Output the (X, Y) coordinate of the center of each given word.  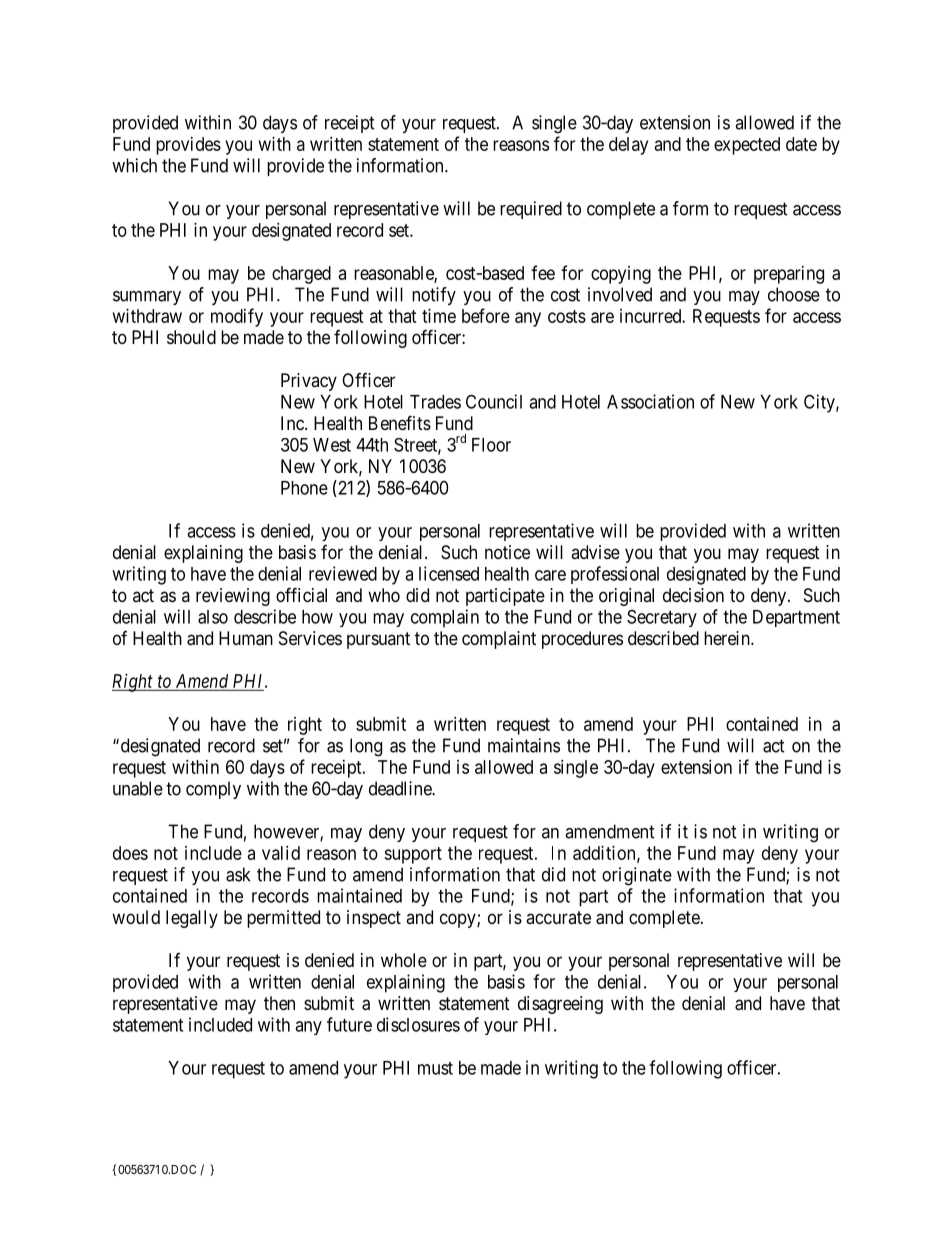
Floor (491, 445)
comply (213, 790)
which (134, 165)
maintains (524, 745)
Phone (304, 488)
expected (747, 146)
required (531, 210)
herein (728, 638)
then (279, 1003)
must (435, 1068)
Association (650, 401)
